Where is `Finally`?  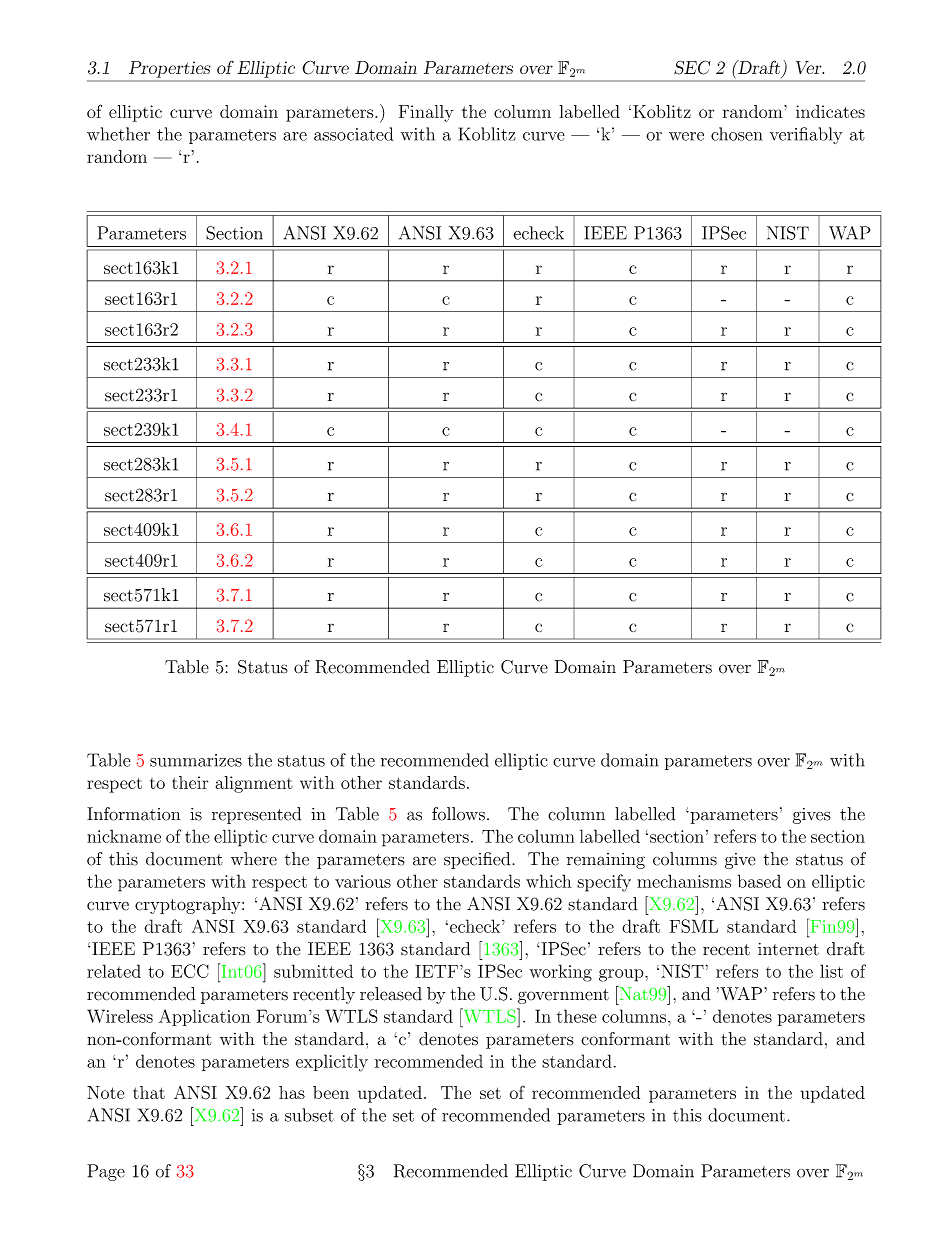 Finally is located at coordinates (426, 113).
